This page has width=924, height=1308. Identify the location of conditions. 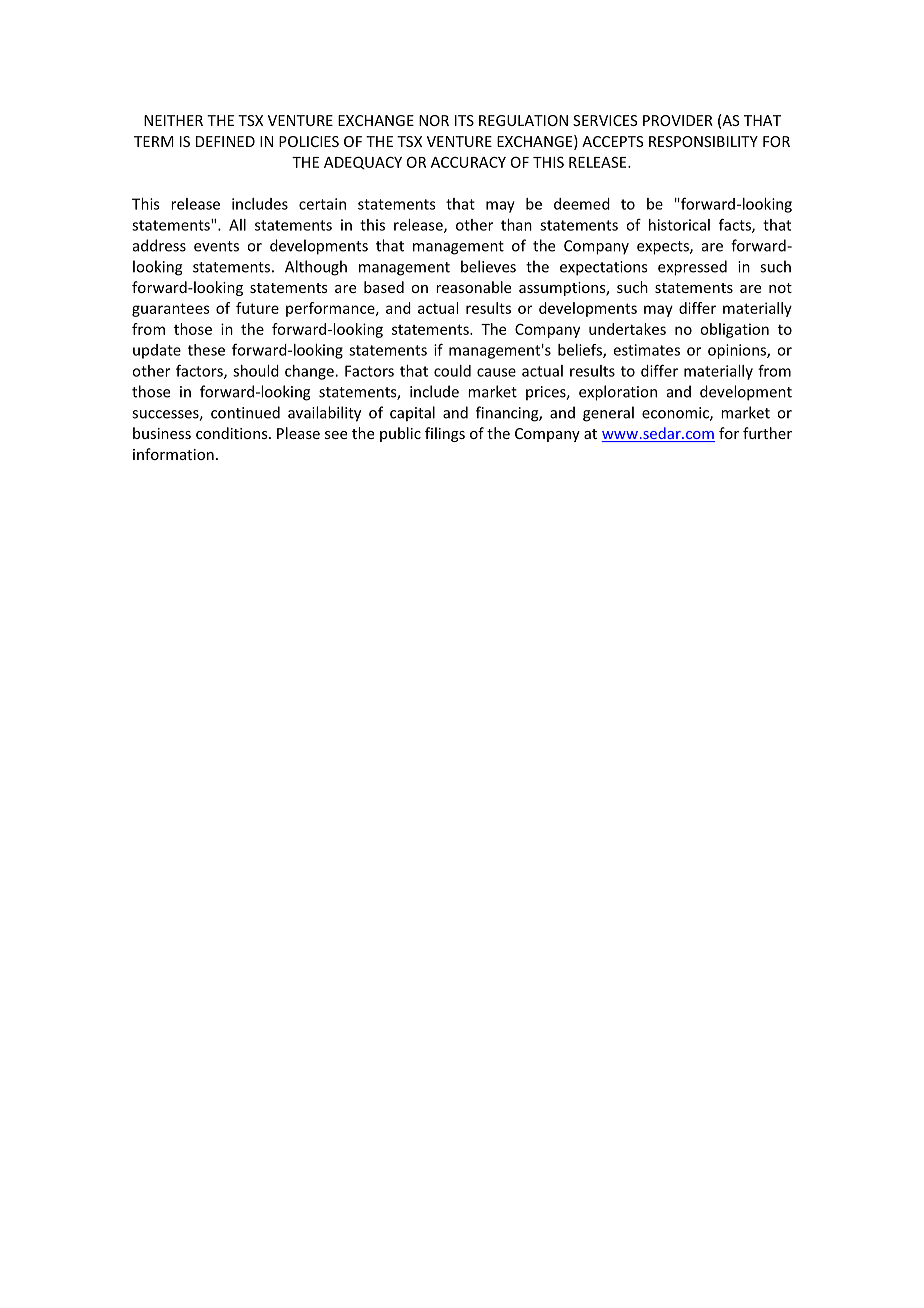
(233, 433).
